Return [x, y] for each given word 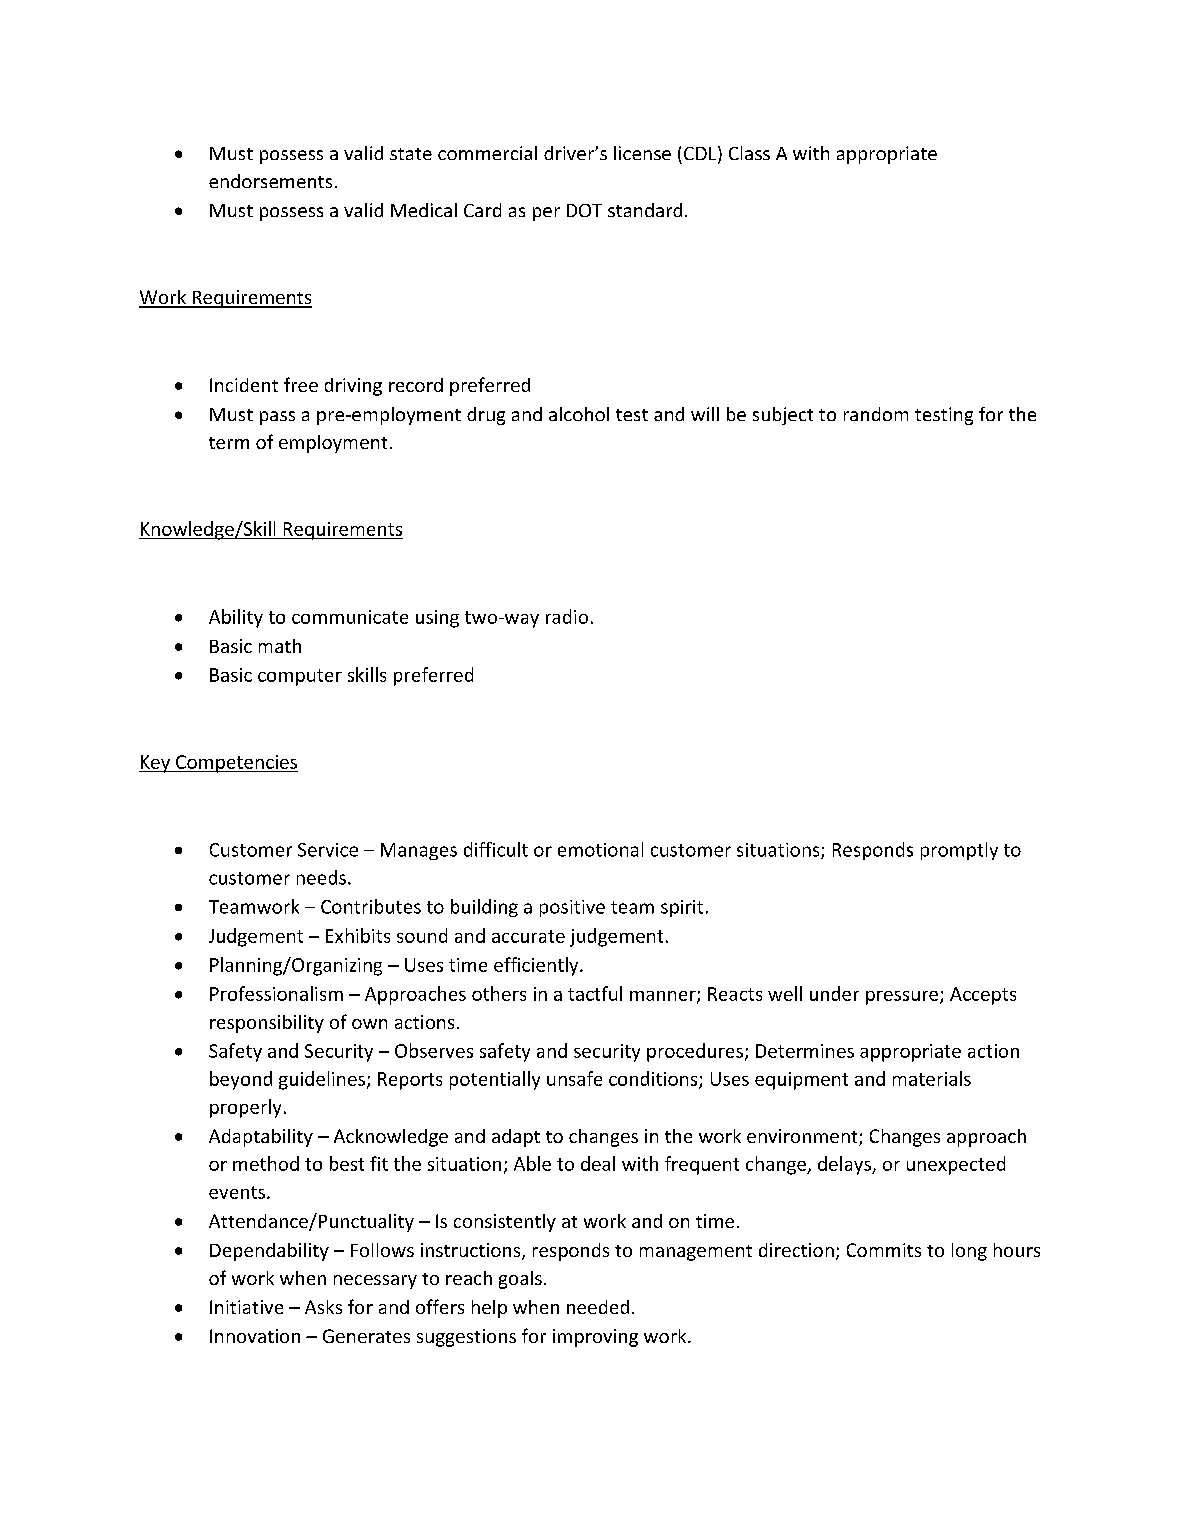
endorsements [270, 181]
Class [749, 153]
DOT [584, 210]
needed [598, 1307]
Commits [884, 1250]
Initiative [246, 1307]
